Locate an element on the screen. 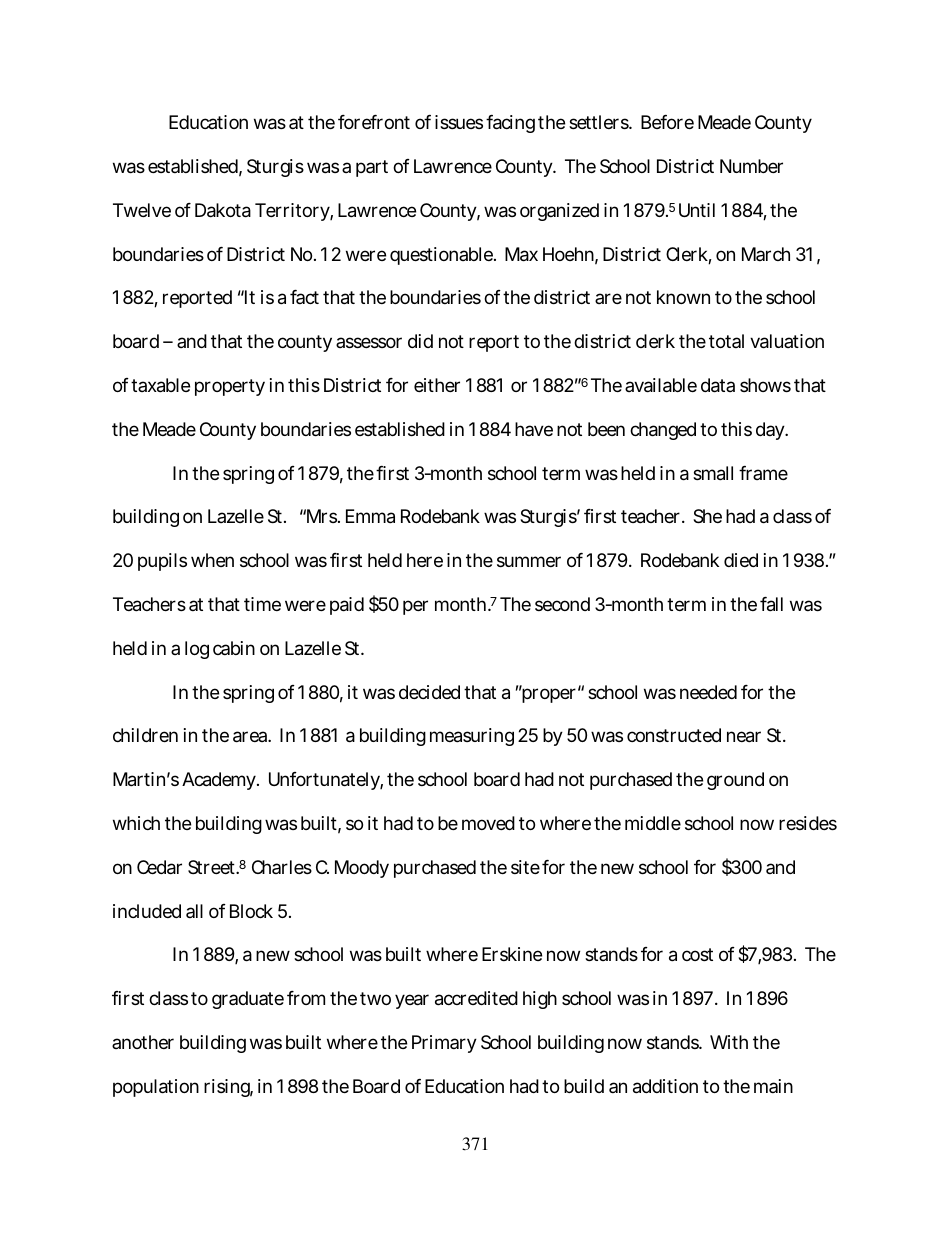  Academy is located at coordinates (219, 781).
